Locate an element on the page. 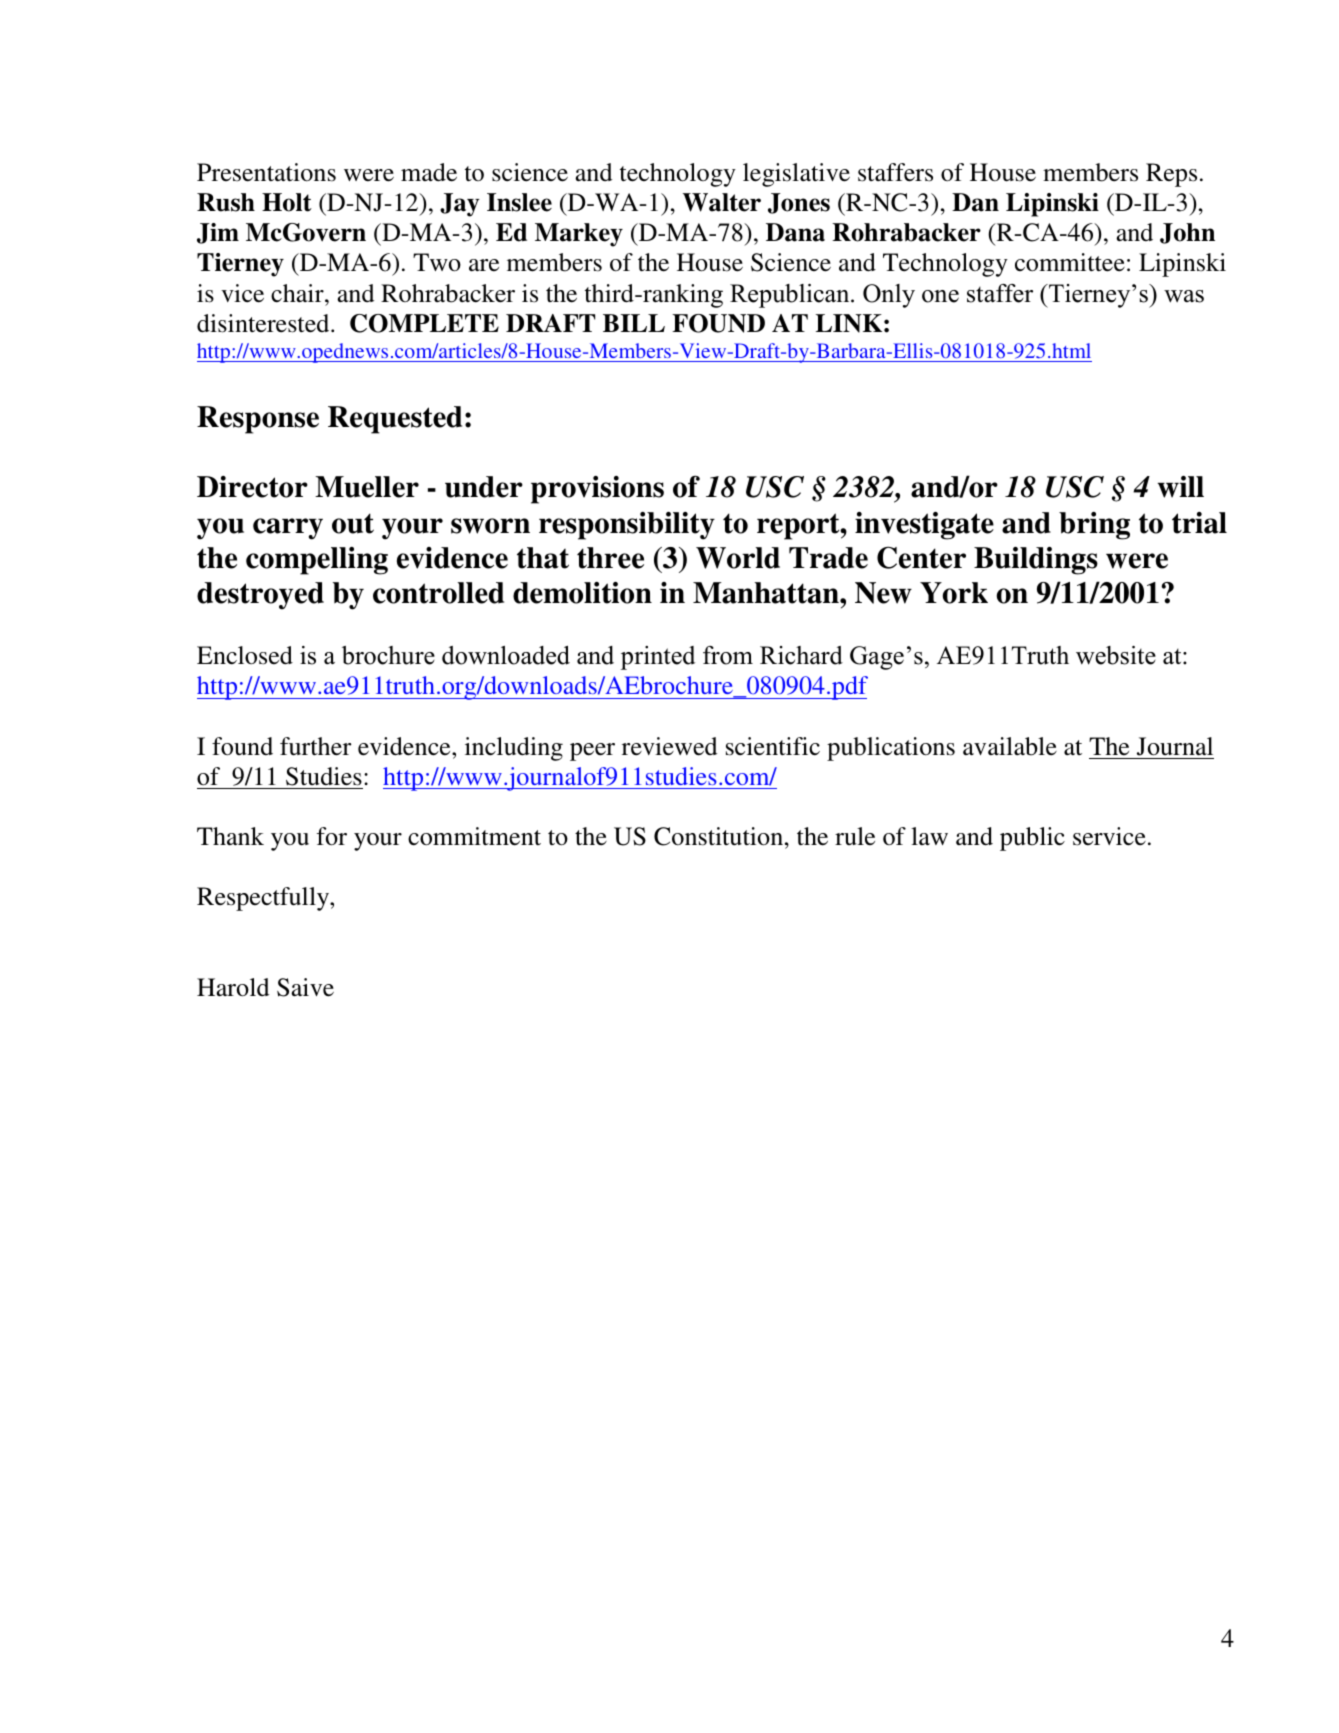 This image has height=1733, width=1339. scientific is located at coordinates (773, 746).
